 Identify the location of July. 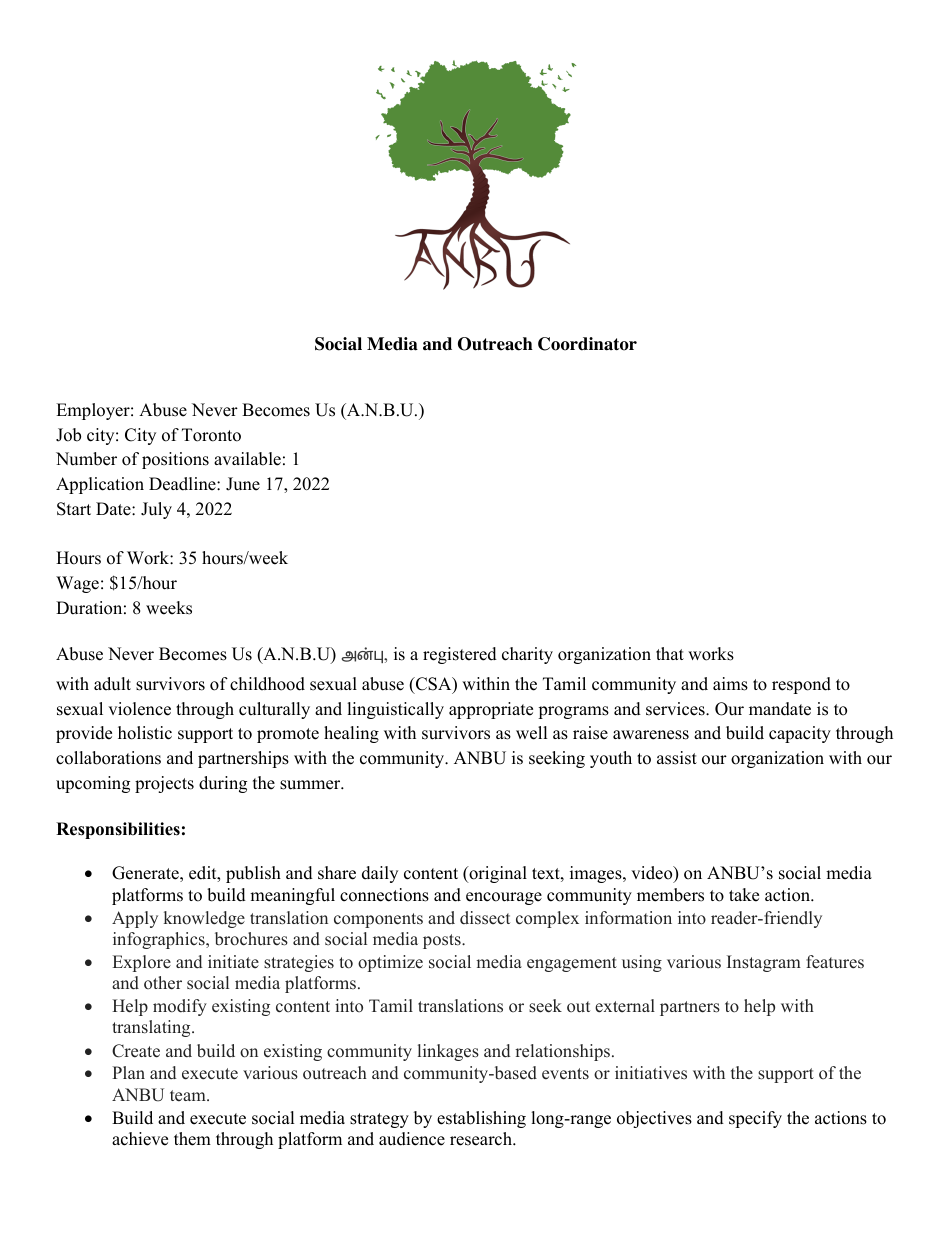
(156, 510).
